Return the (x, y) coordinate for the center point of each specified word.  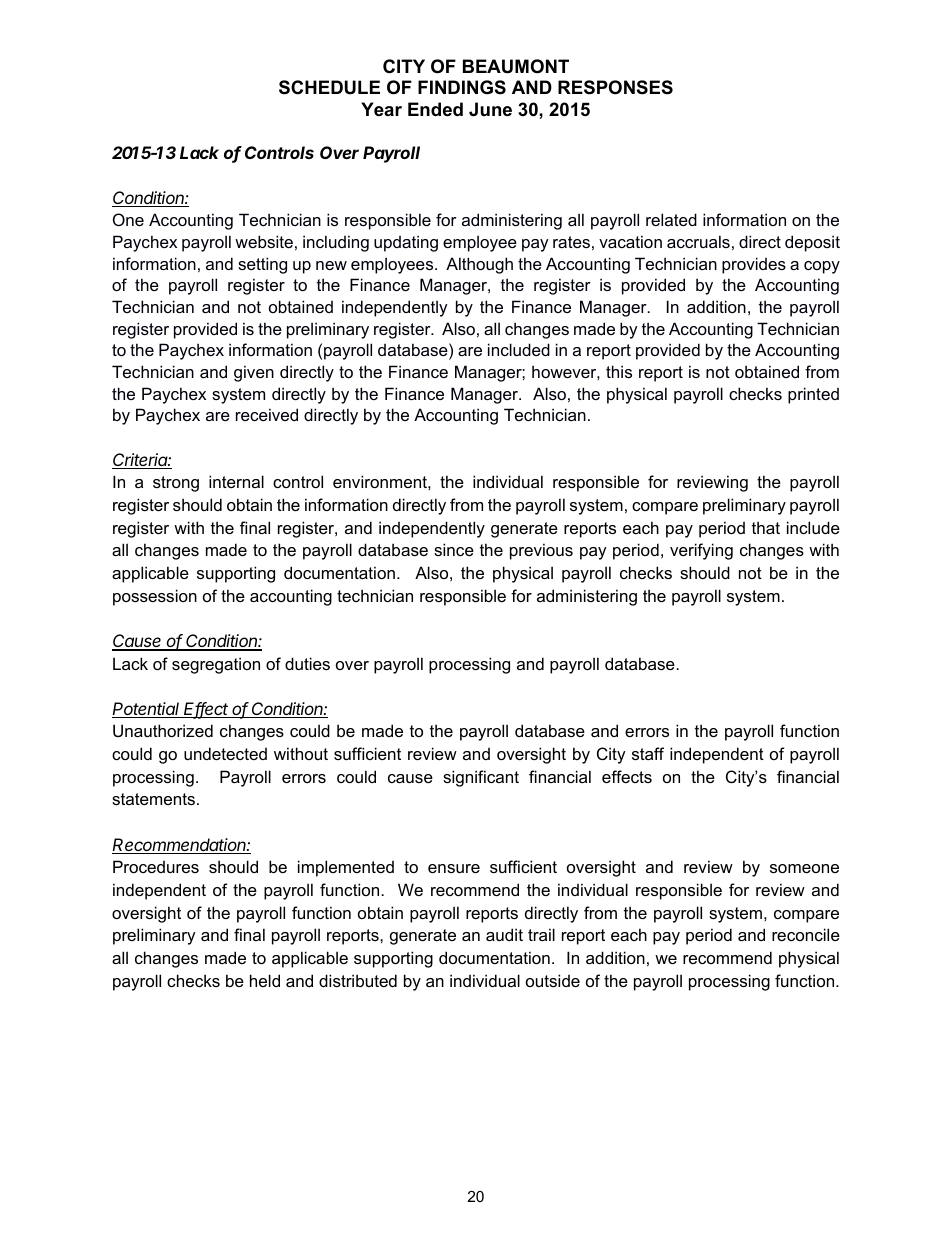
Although (479, 265)
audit (504, 934)
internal (236, 481)
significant (481, 778)
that (766, 527)
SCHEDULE (329, 87)
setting (262, 265)
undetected (225, 753)
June (490, 109)
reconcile (806, 934)
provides (754, 265)
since (454, 549)
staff (648, 753)
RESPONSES (615, 87)
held (265, 980)
